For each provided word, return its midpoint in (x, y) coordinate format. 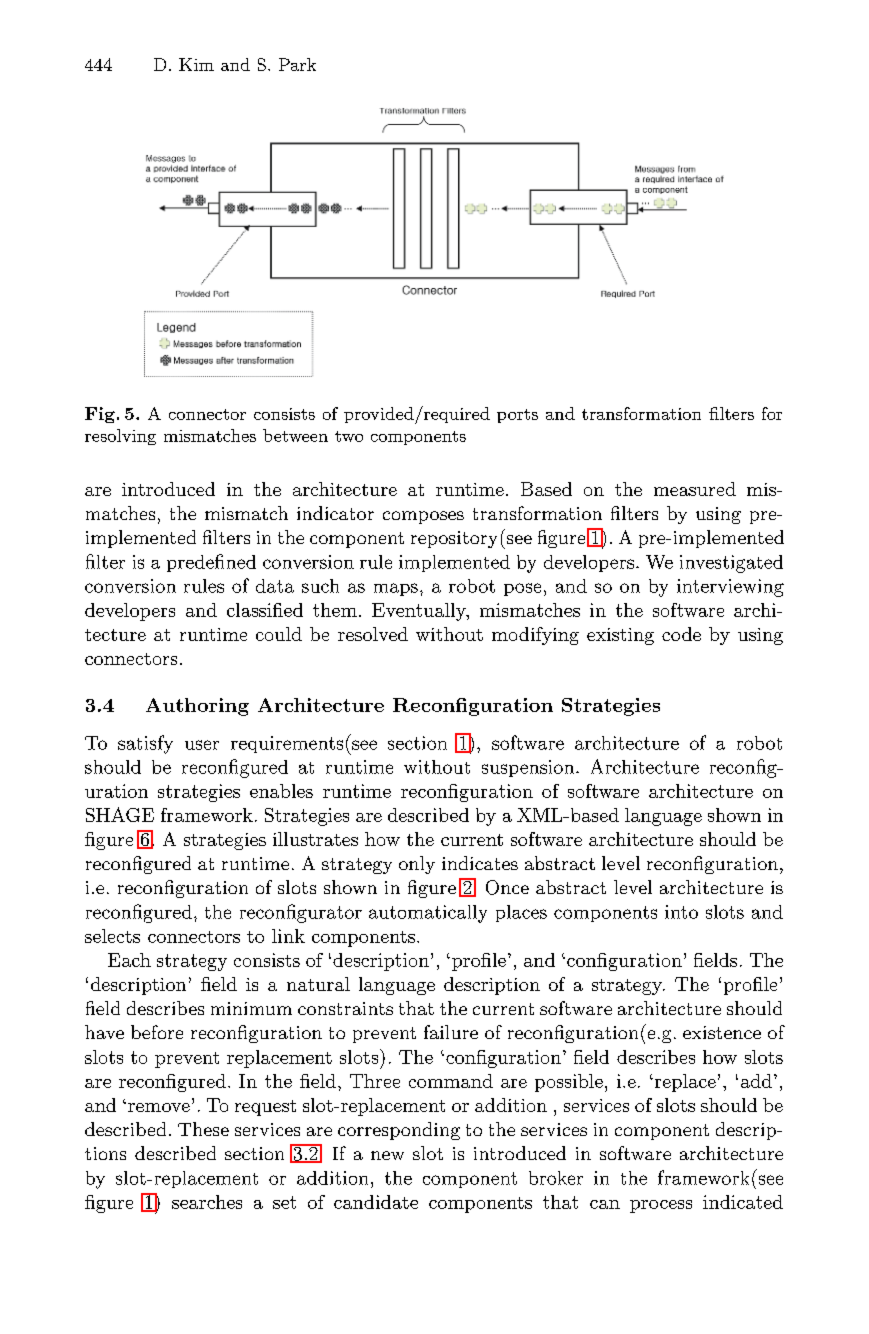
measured (695, 489)
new (387, 1155)
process (661, 1206)
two (349, 436)
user (202, 745)
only (417, 865)
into (681, 912)
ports (517, 416)
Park (297, 64)
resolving (120, 437)
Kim (196, 64)
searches (207, 1202)
